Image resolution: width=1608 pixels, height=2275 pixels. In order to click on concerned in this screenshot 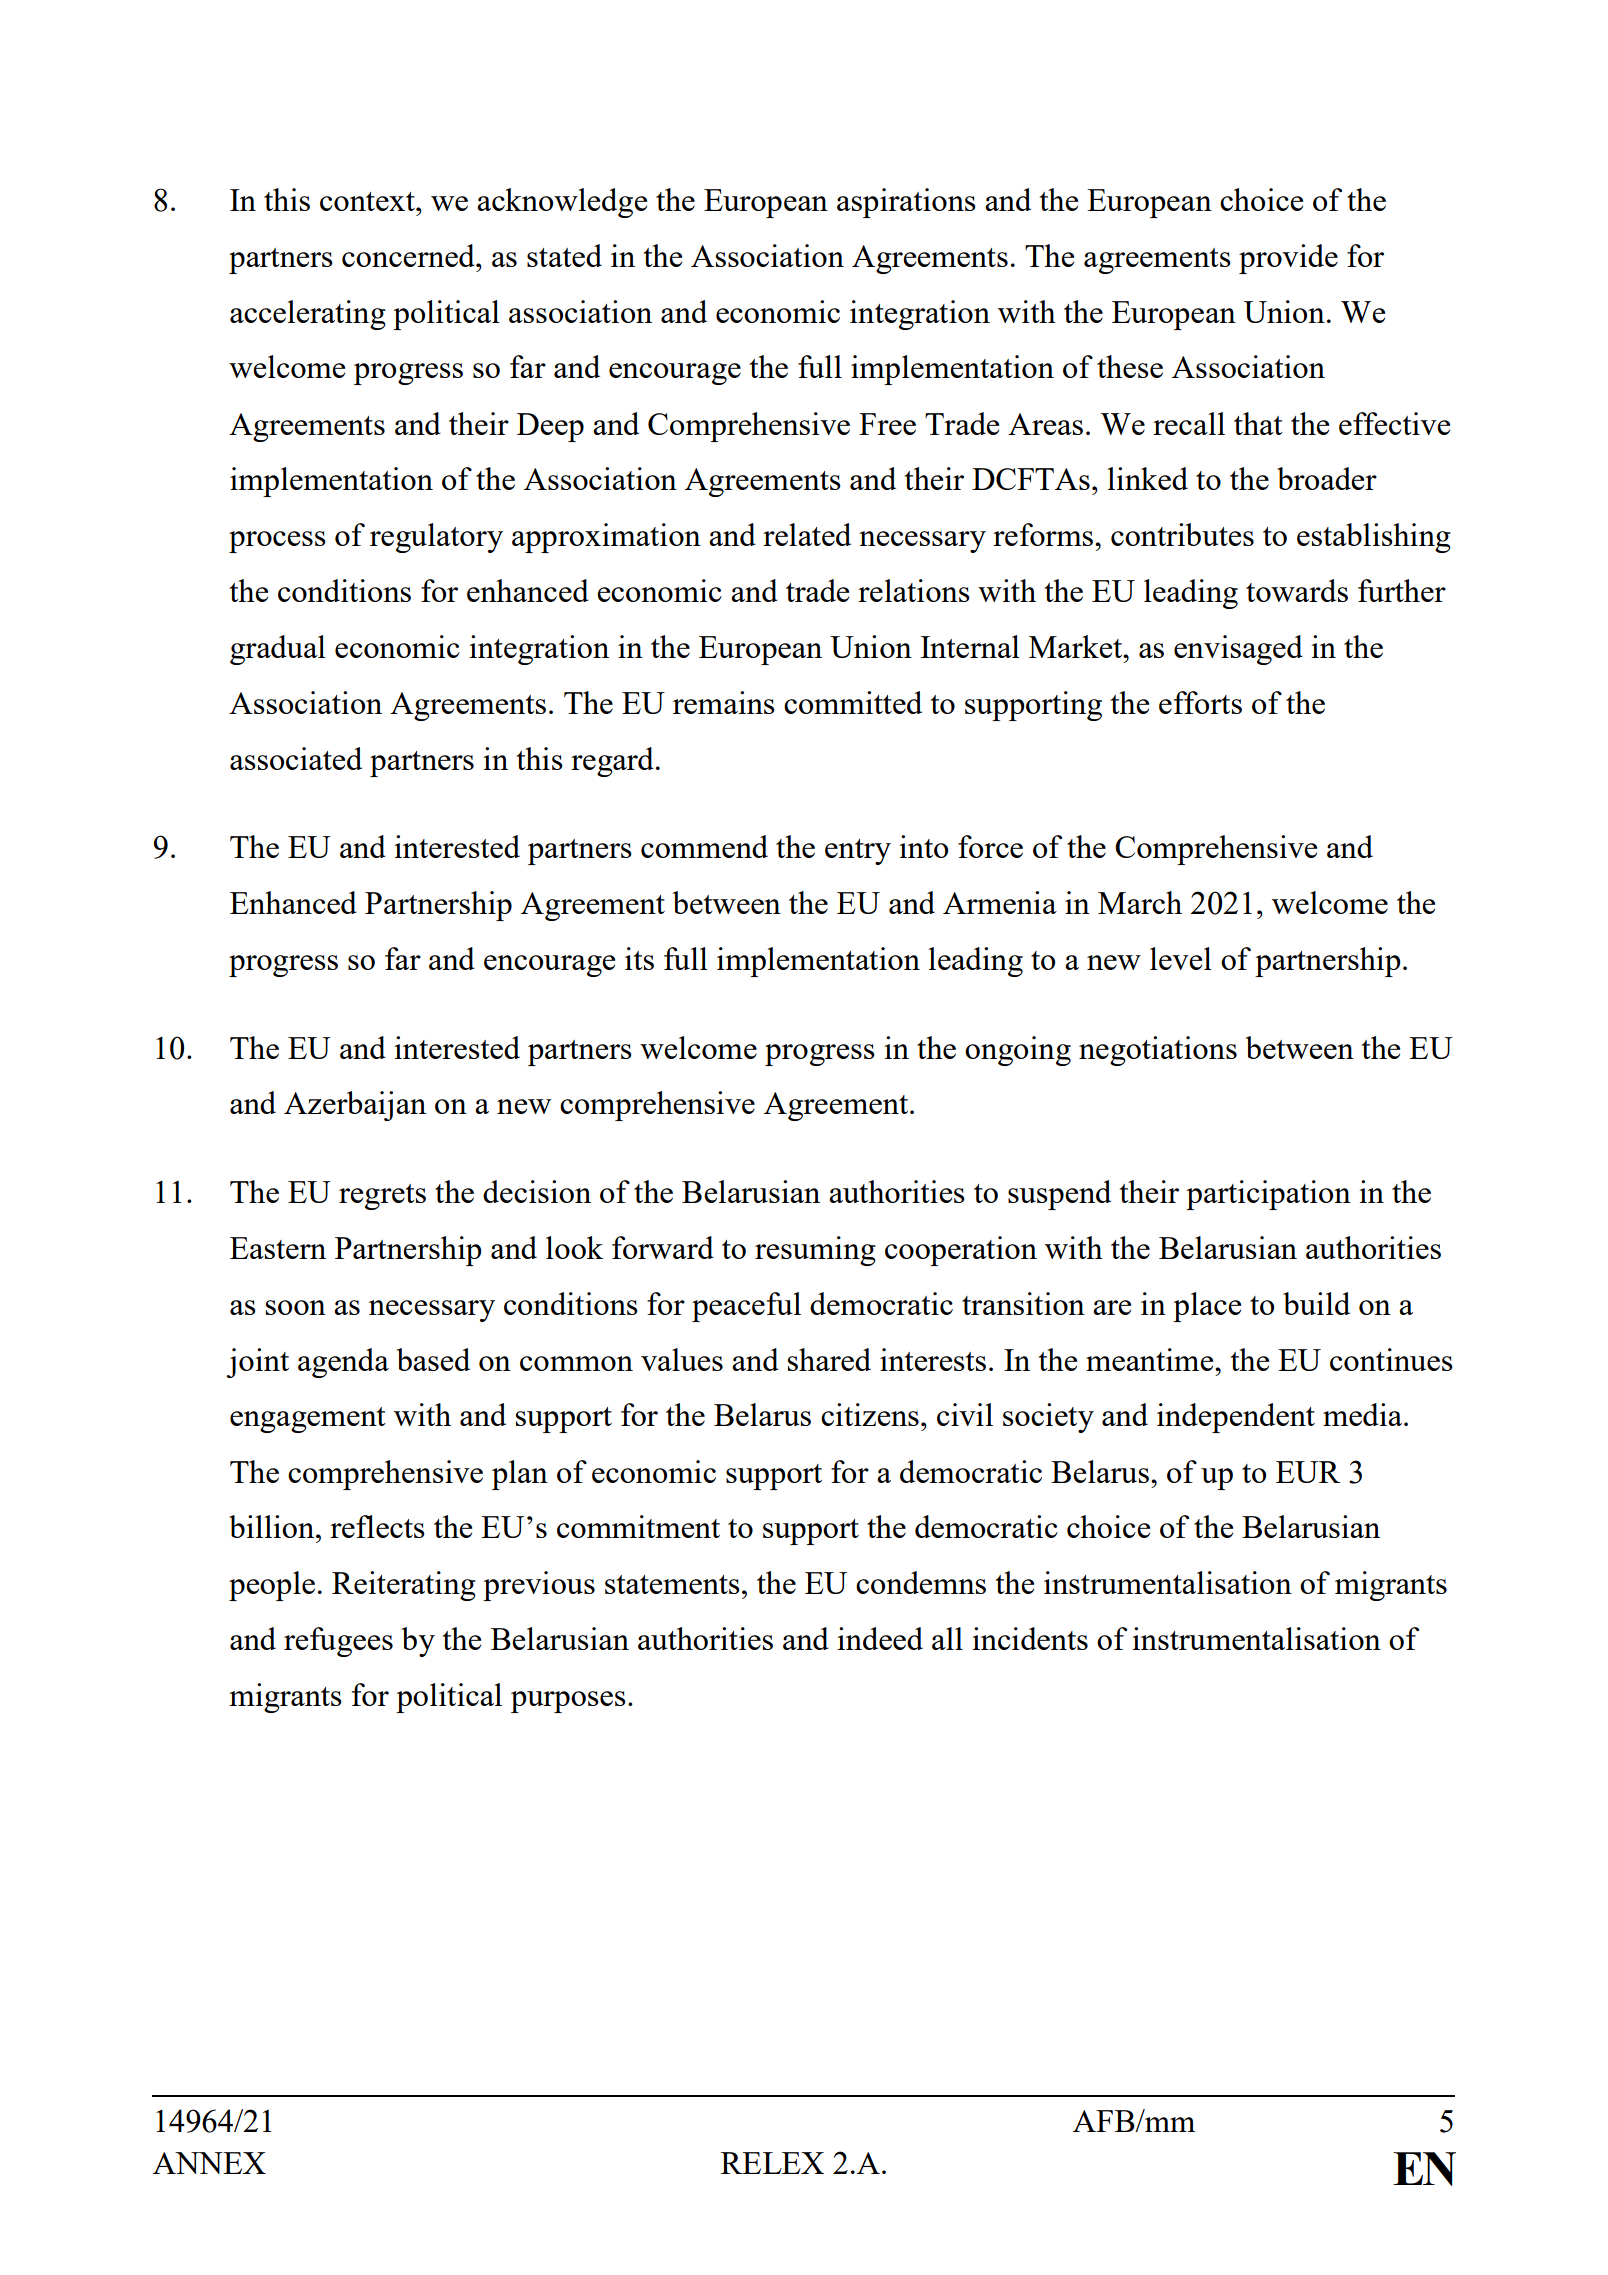, I will do `click(409, 255)`.
